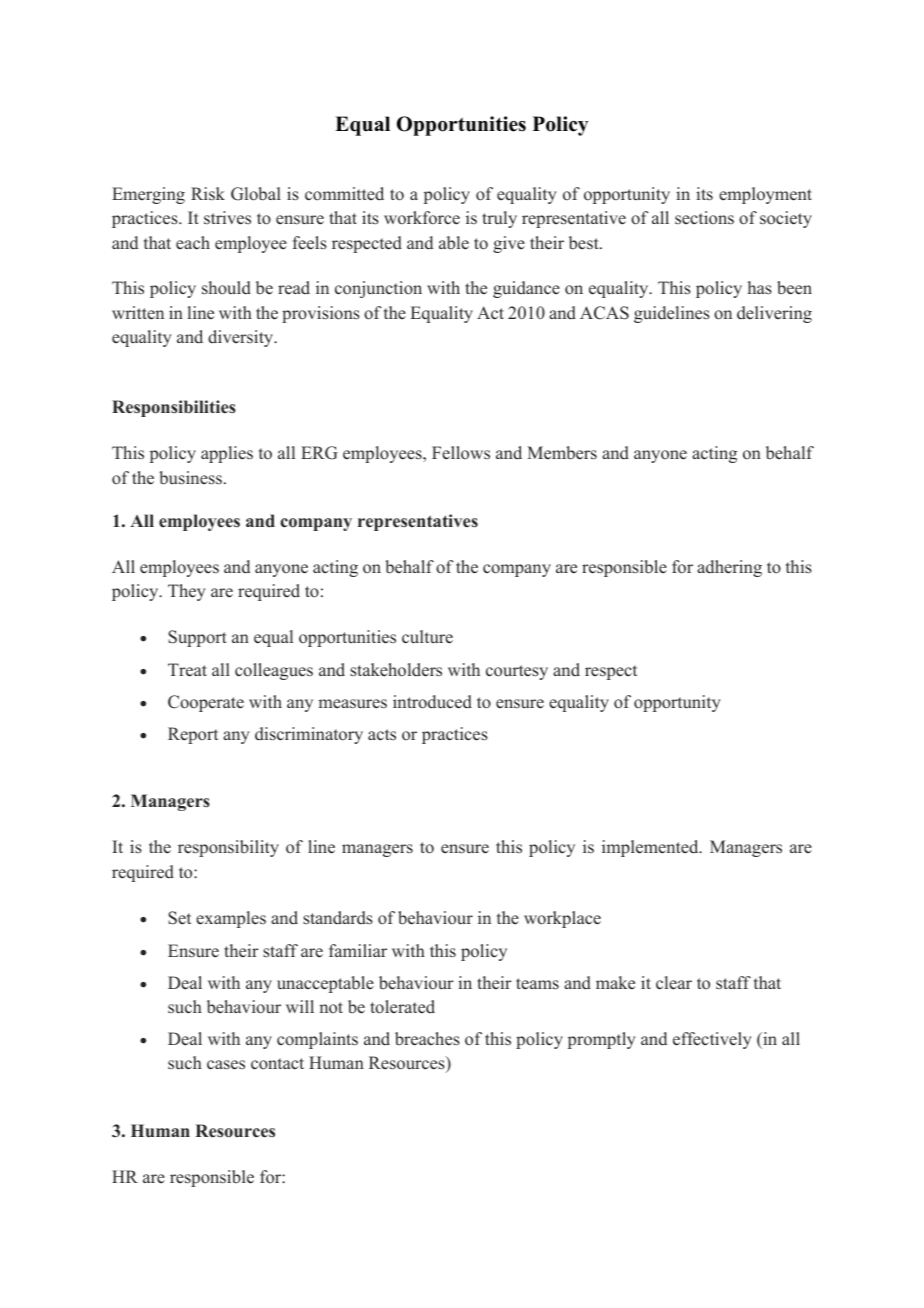 This screenshot has width=924, height=1308. What do you see at coordinates (193, 735) in the screenshot?
I see `Report` at bounding box center [193, 735].
